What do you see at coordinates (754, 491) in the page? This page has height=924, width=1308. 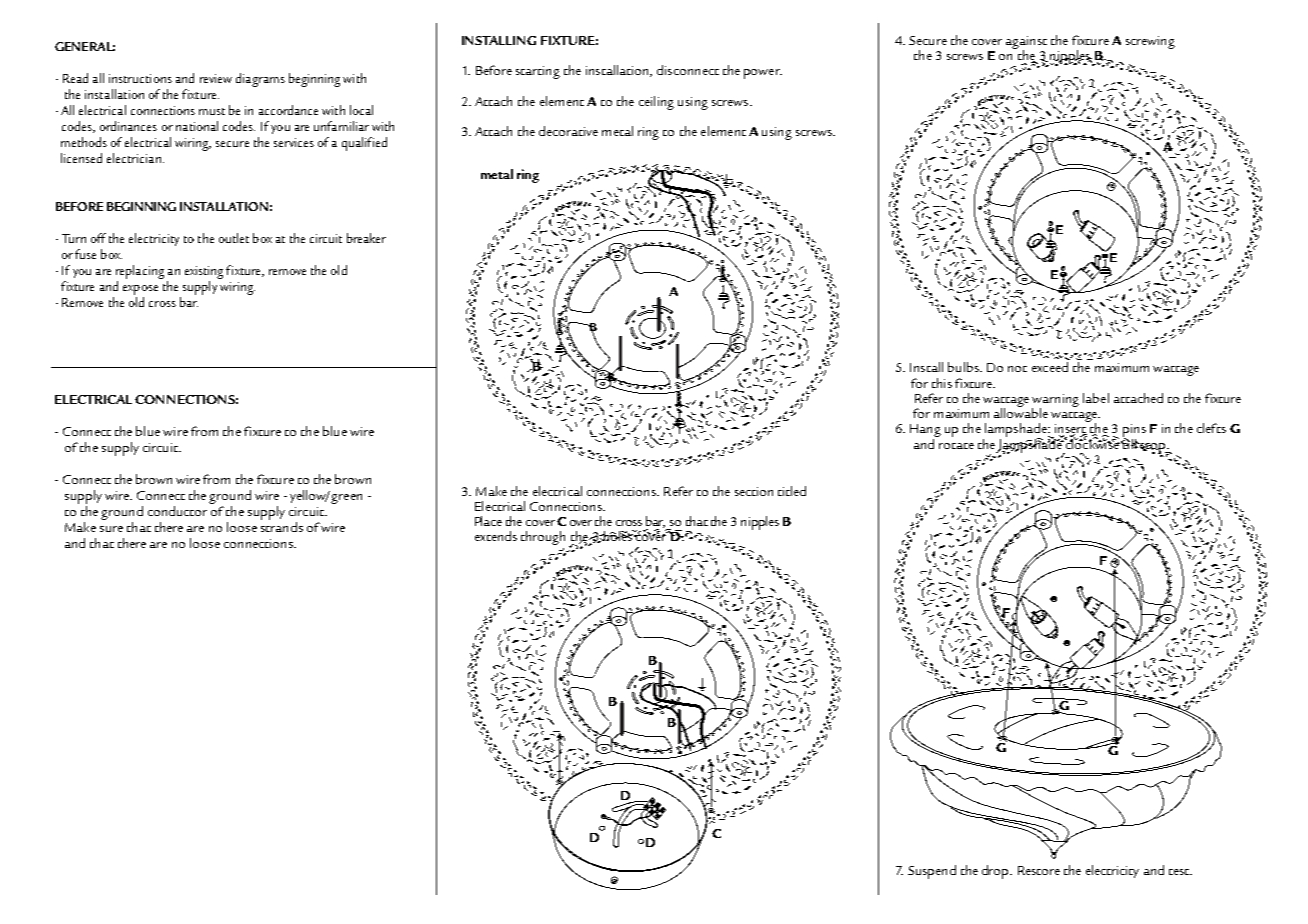 I see `section` at bounding box center [754, 491].
